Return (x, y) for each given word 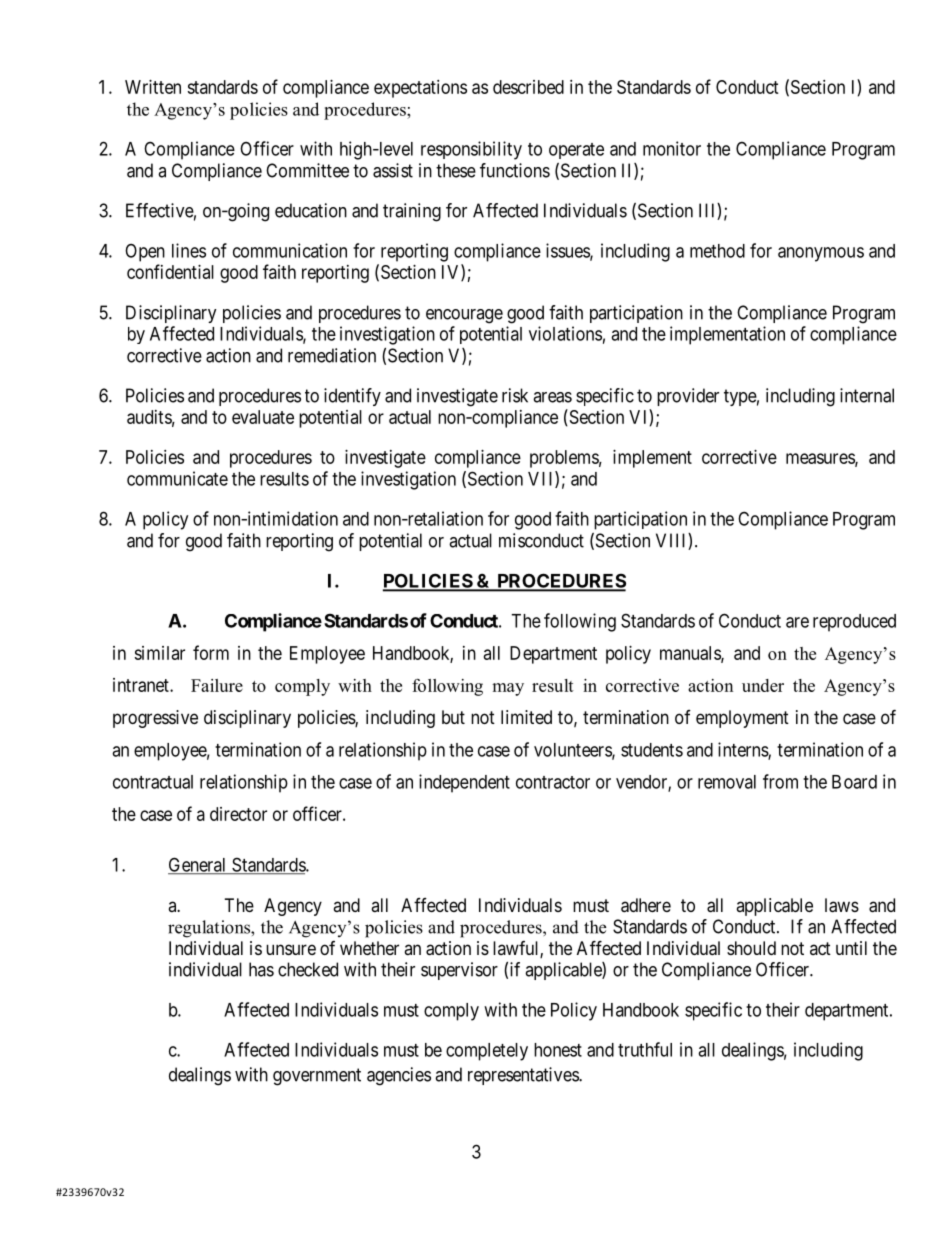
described (528, 87)
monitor (672, 148)
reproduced (854, 623)
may (508, 689)
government (317, 1077)
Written (153, 87)
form (211, 652)
